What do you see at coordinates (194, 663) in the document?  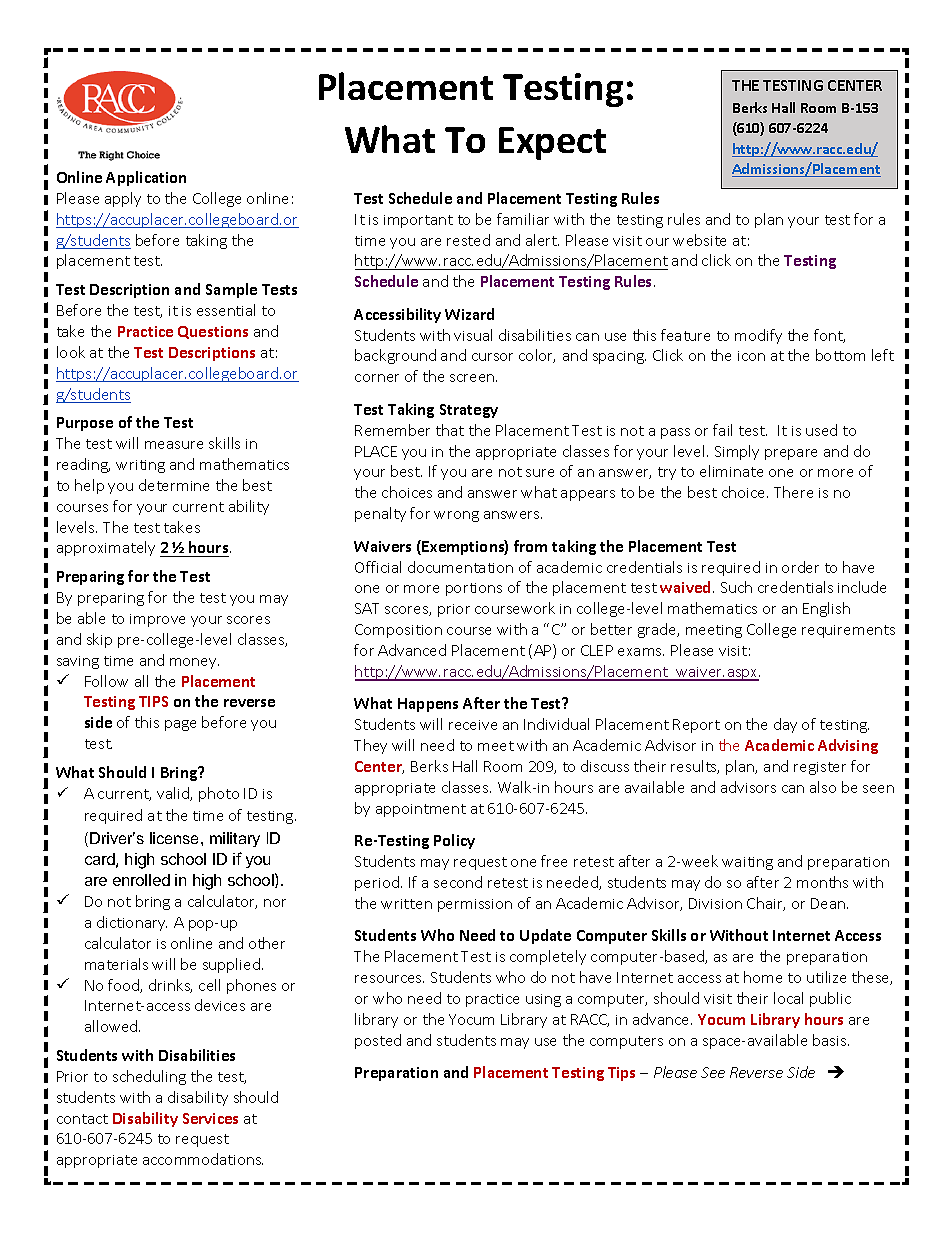 I see `money` at bounding box center [194, 663].
